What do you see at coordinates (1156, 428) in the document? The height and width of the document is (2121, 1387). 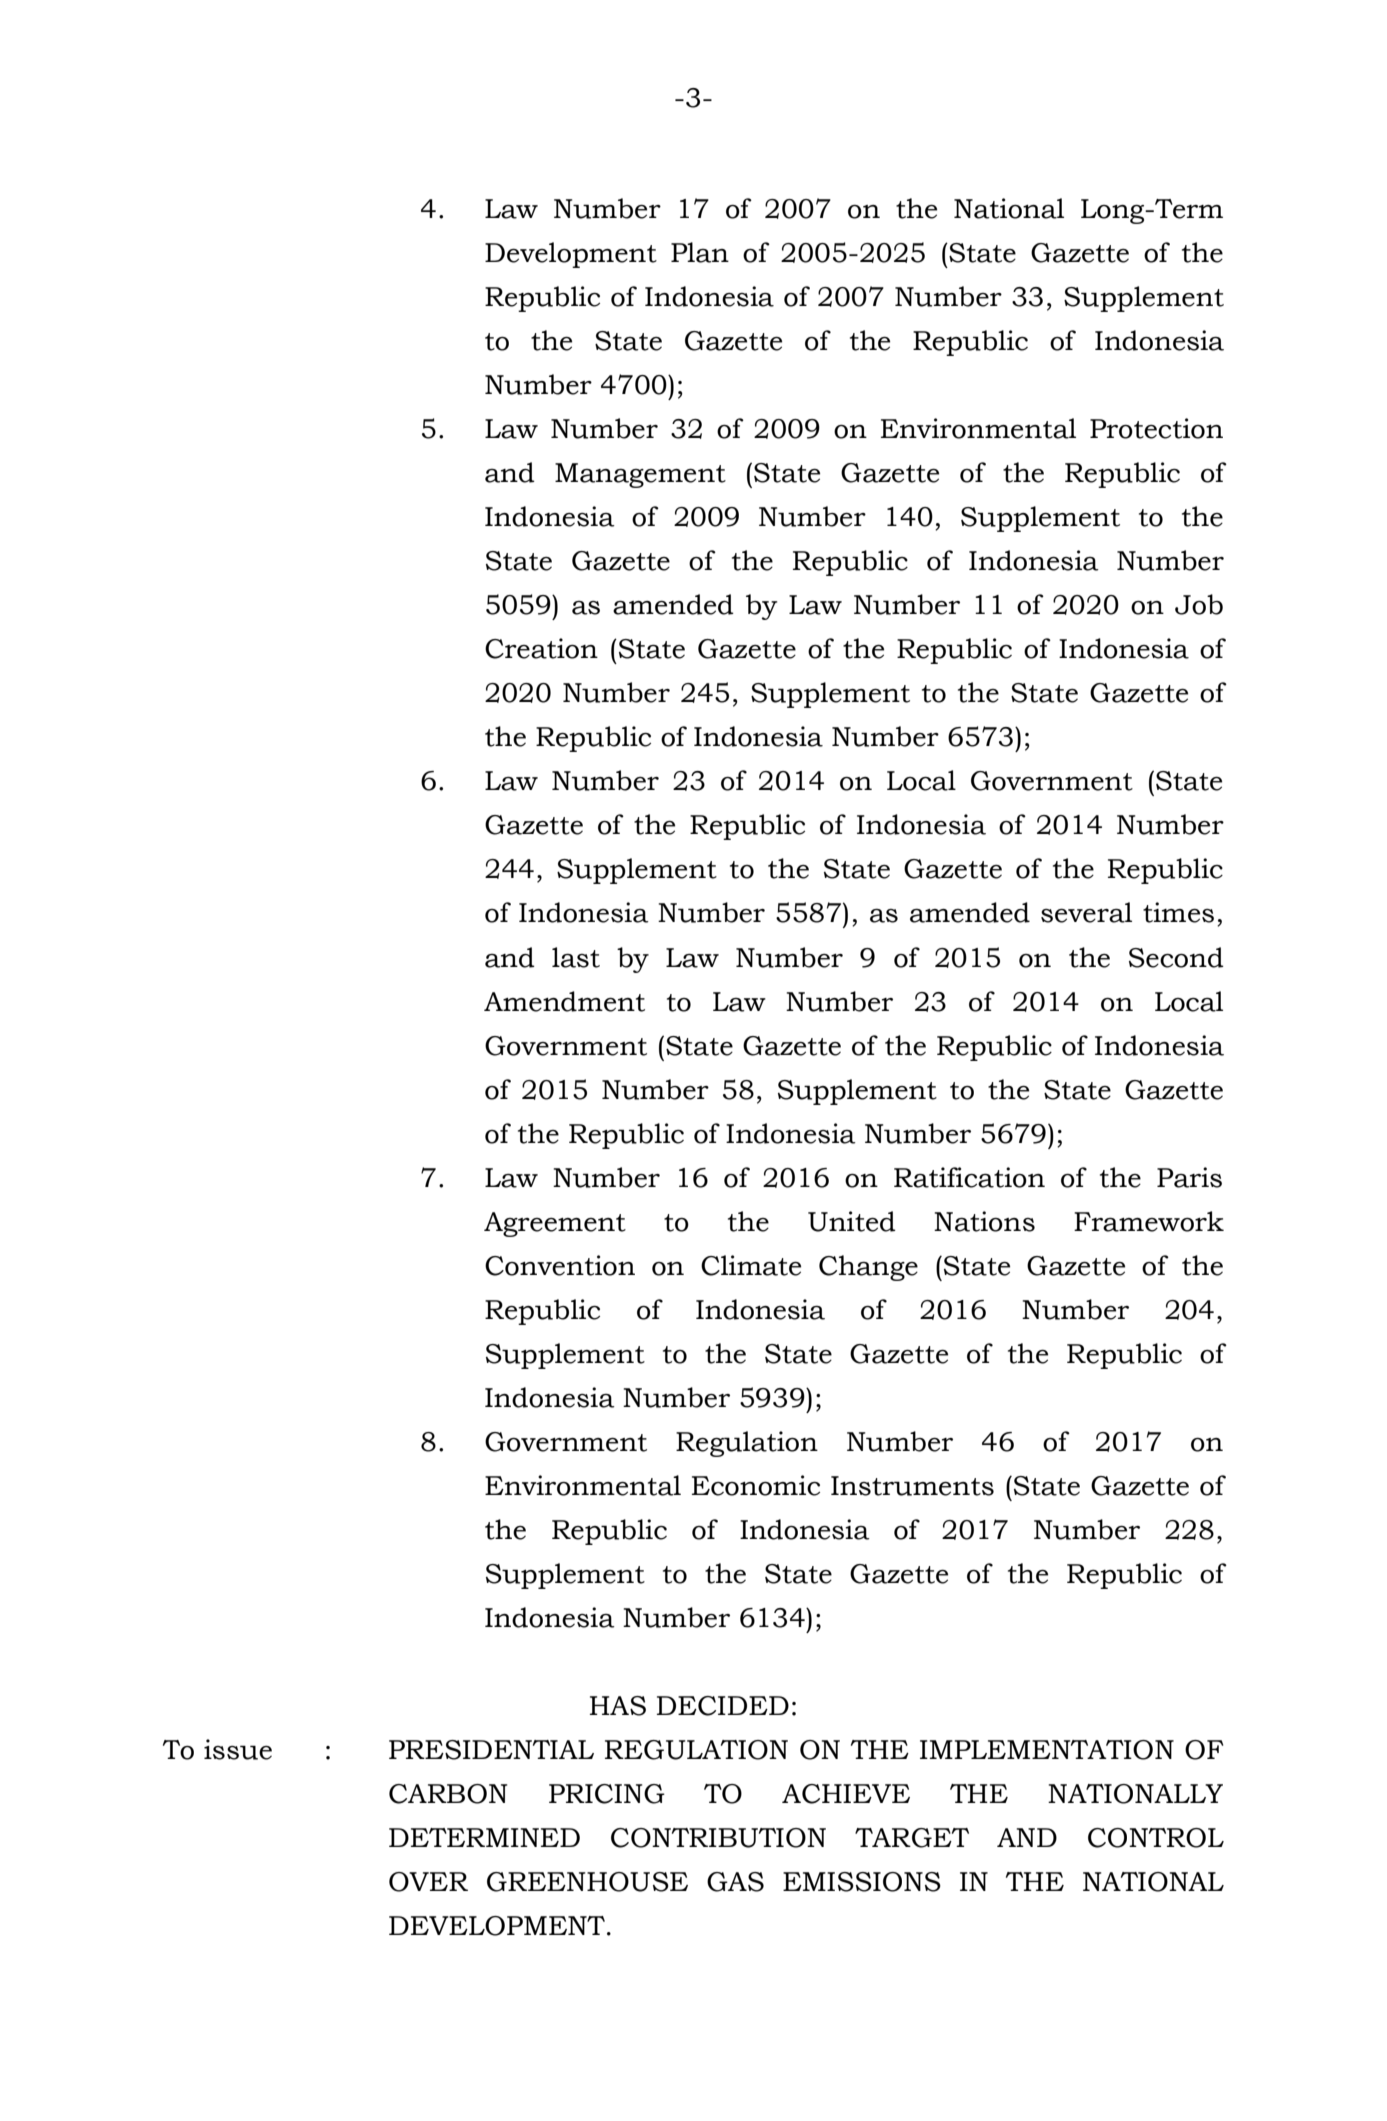 I see `Protection` at bounding box center [1156, 428].
